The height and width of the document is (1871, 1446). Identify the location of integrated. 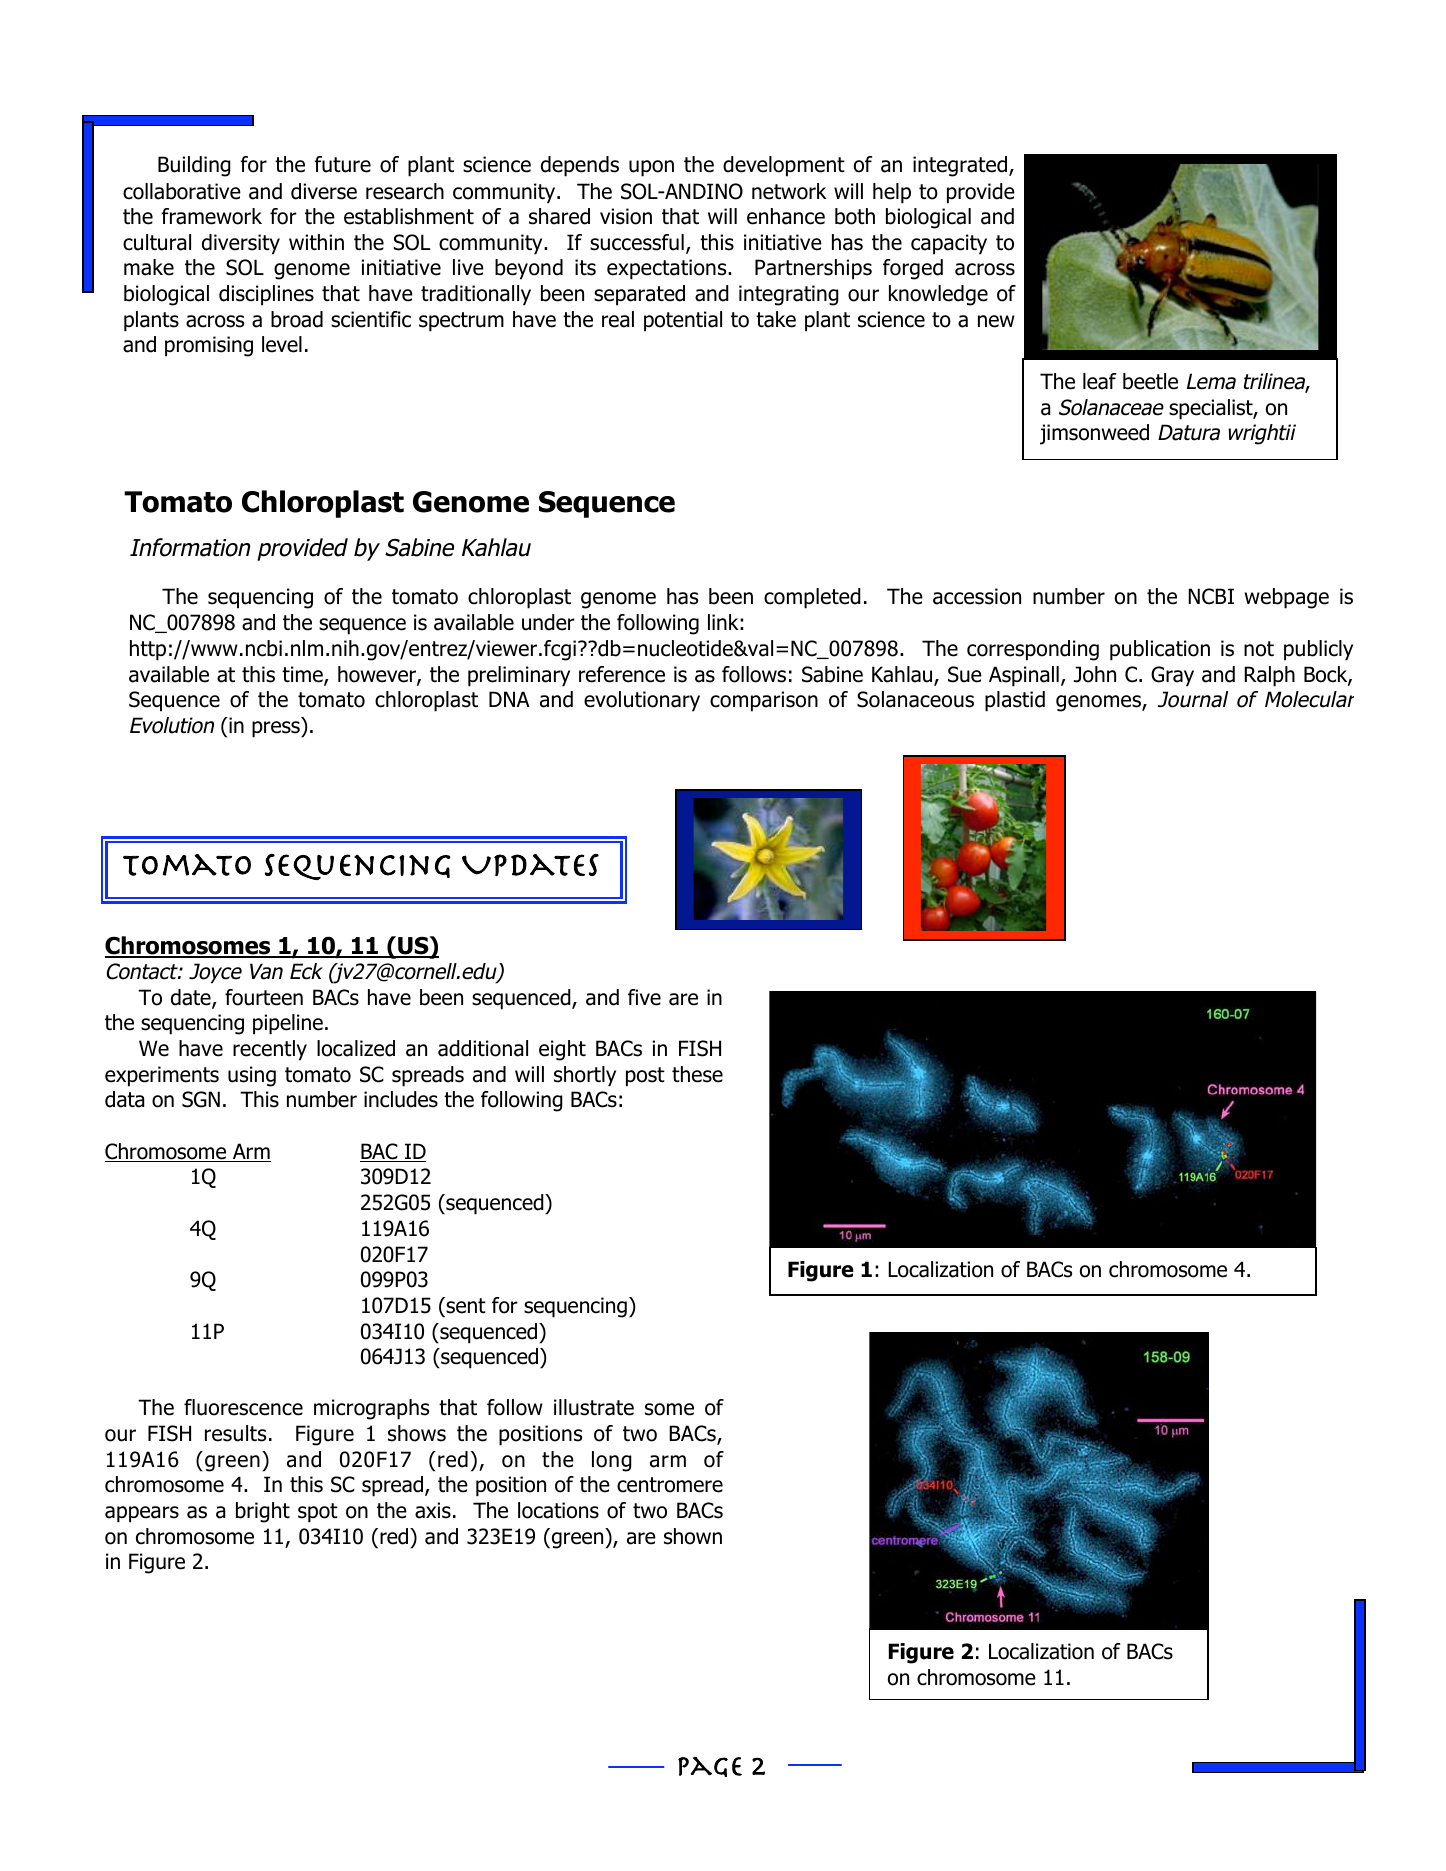
(960, 166).
